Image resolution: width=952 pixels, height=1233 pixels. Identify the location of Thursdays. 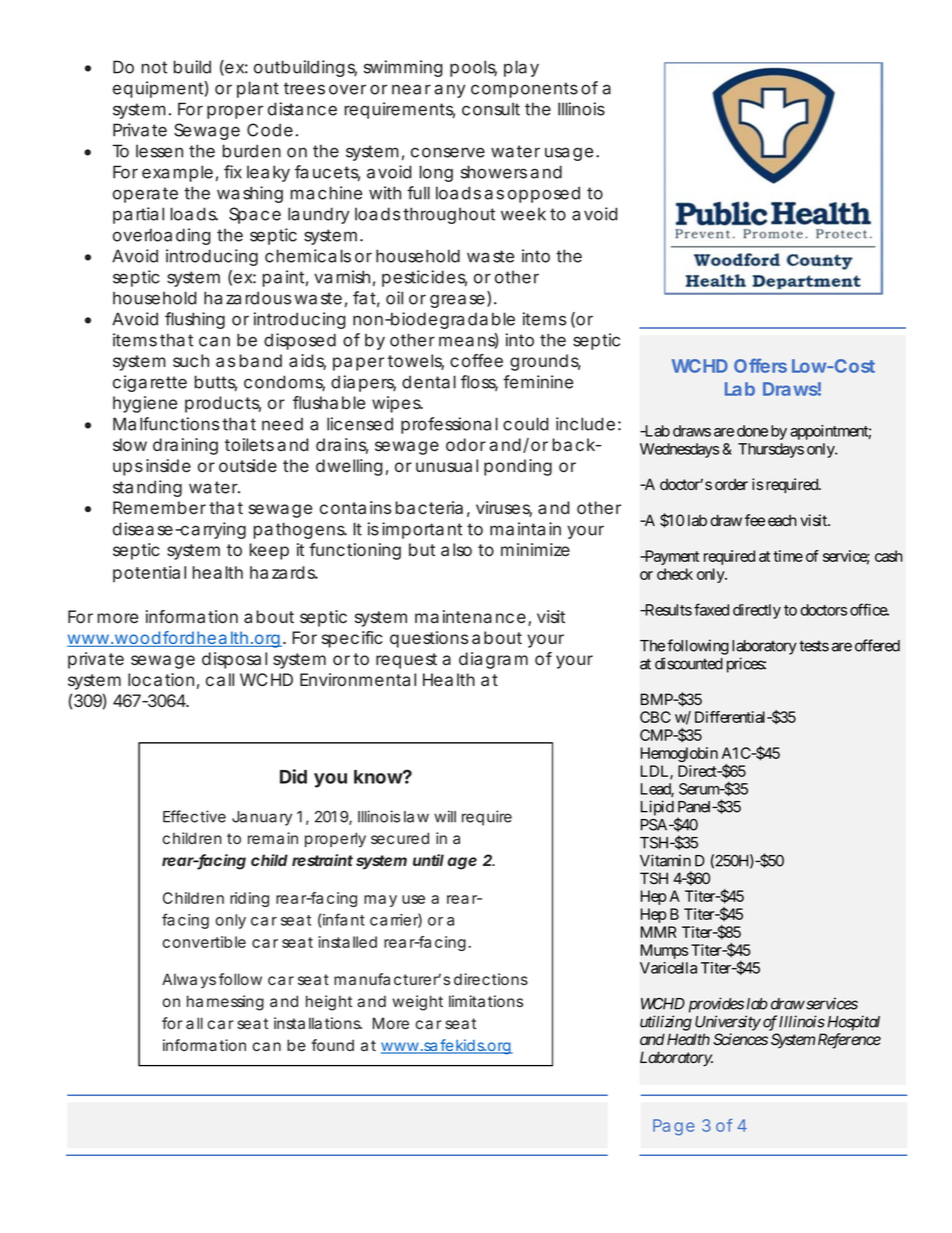
(771, 450).
